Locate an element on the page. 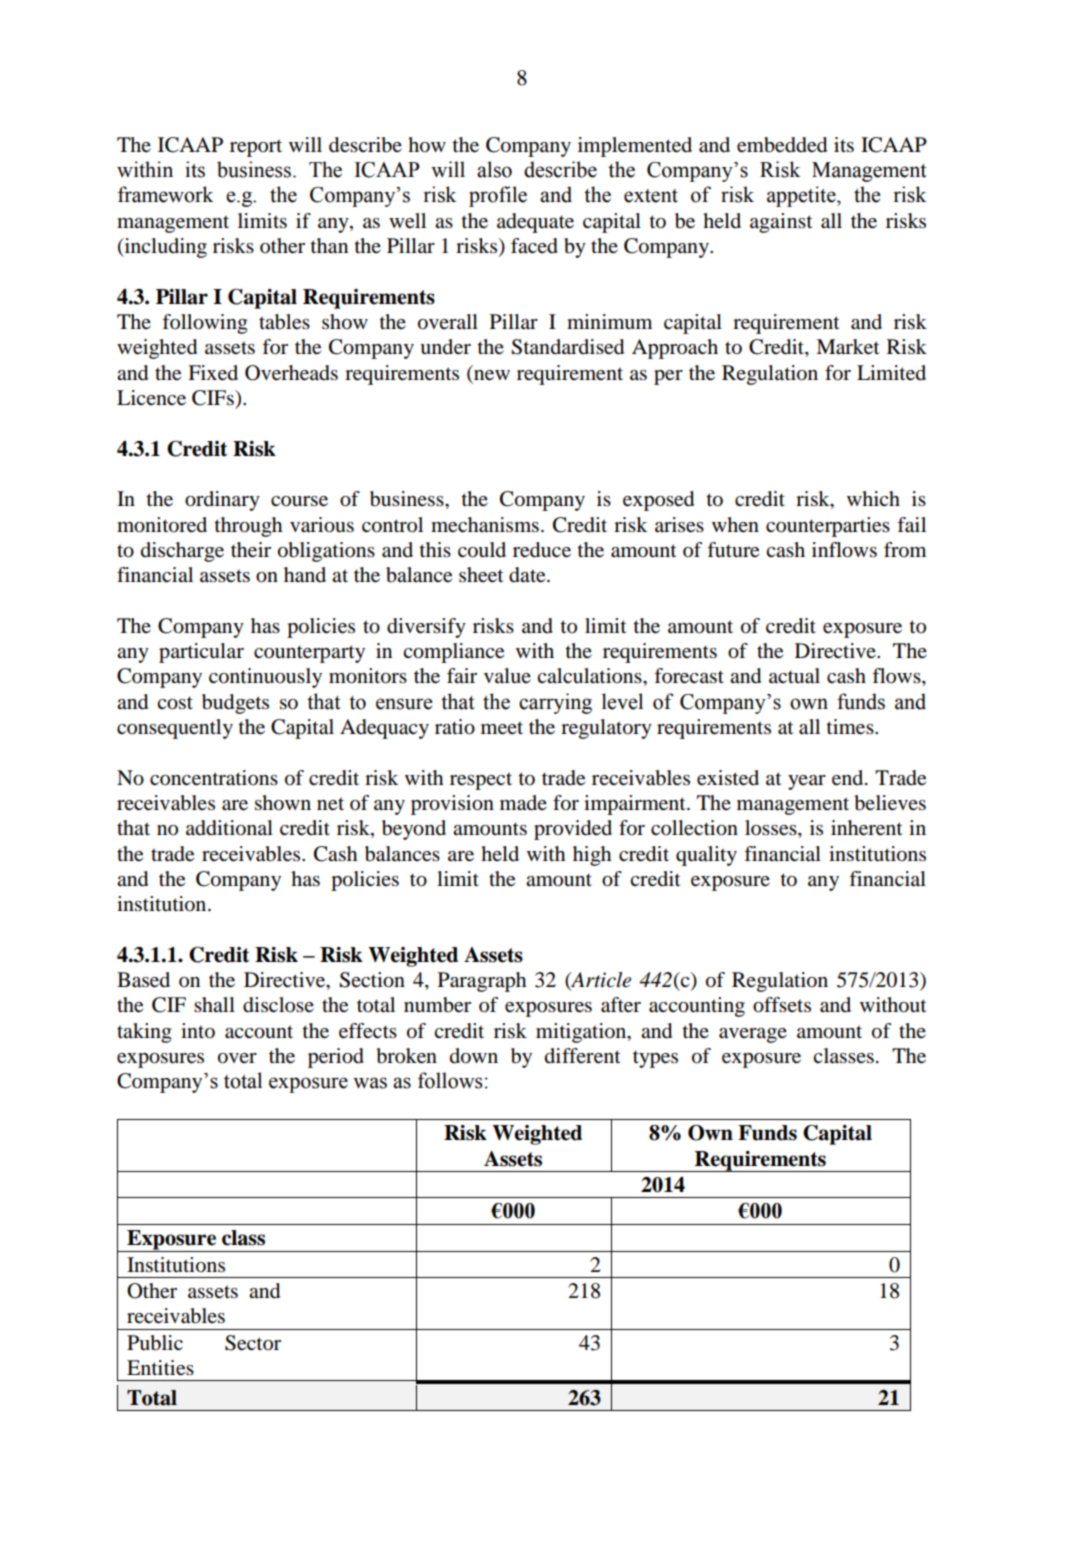 The image size is (1092, 1544). appetite is located at coordinates (802, 196).
